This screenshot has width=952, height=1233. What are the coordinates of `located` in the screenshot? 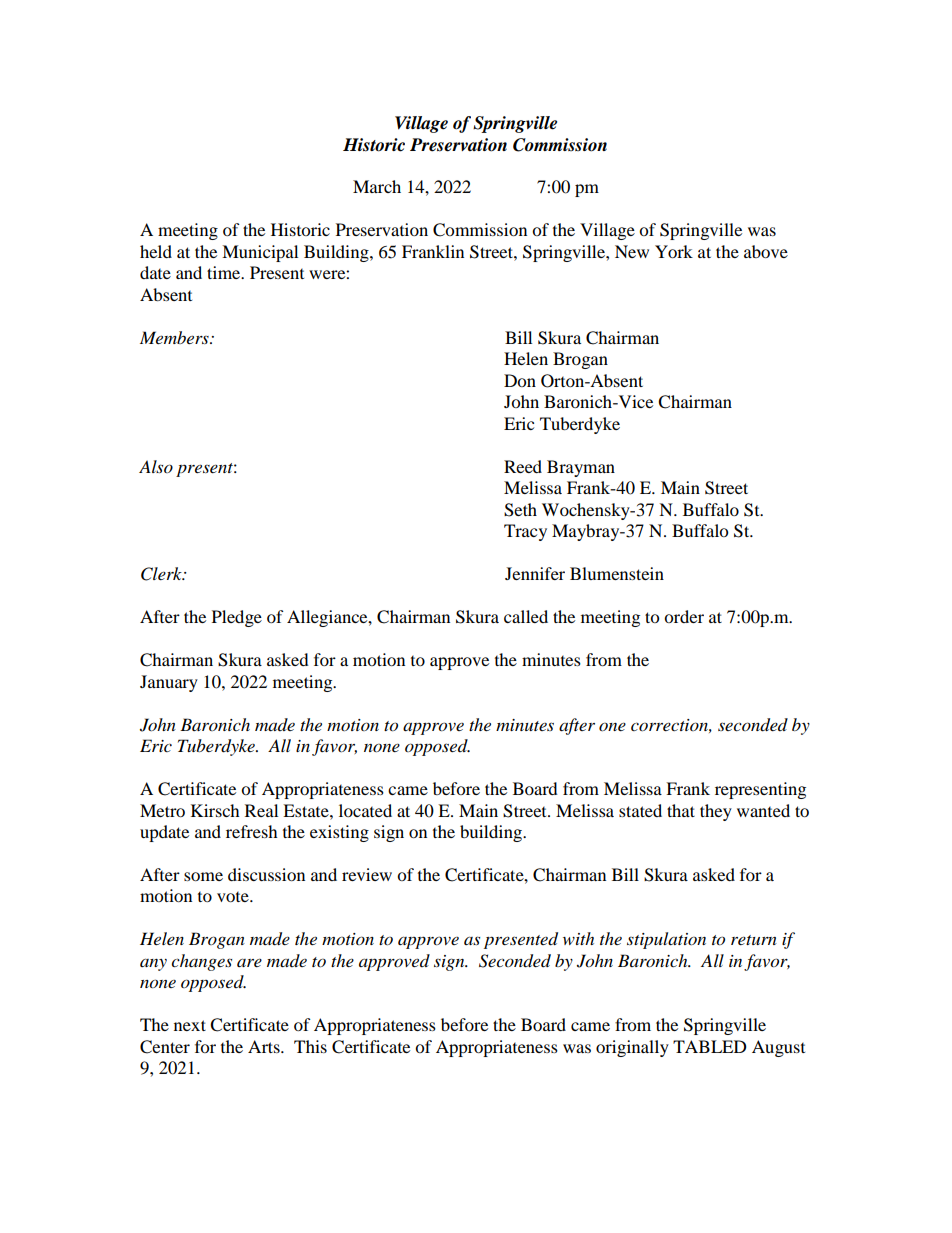 It's located at (365, 810).
